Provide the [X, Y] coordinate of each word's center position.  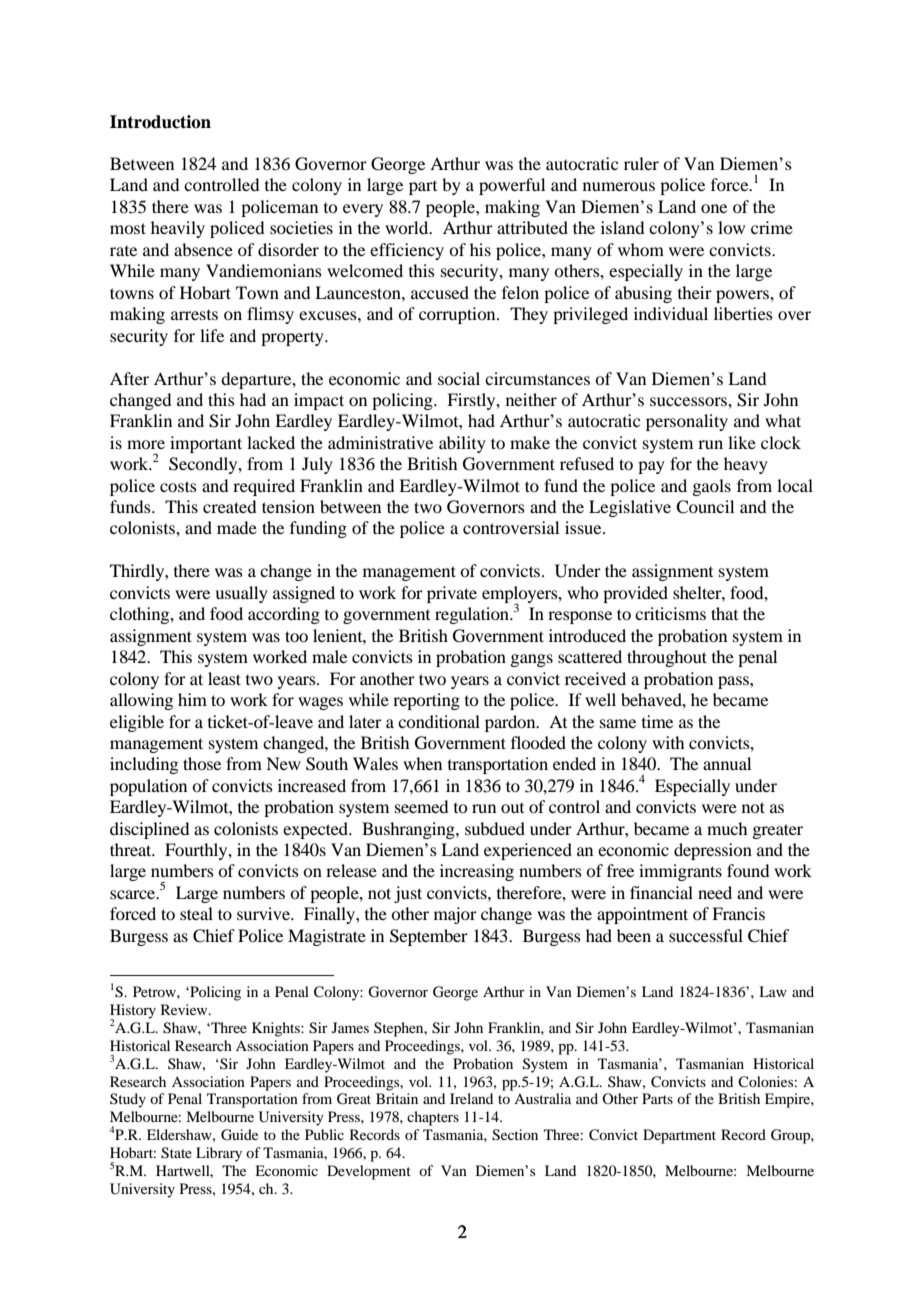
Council [705, 507]
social [459, 378]
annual [727, 763]
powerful [512, 186]
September [429, 937]
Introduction [160, 122]
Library [219, 1154]
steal [196, 913]
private [452, 594]
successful [706, 935]
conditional [439, 721]
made [237, 527]
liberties [743, 313]
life [212, 335]
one [714, 208]
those [202, 763]
